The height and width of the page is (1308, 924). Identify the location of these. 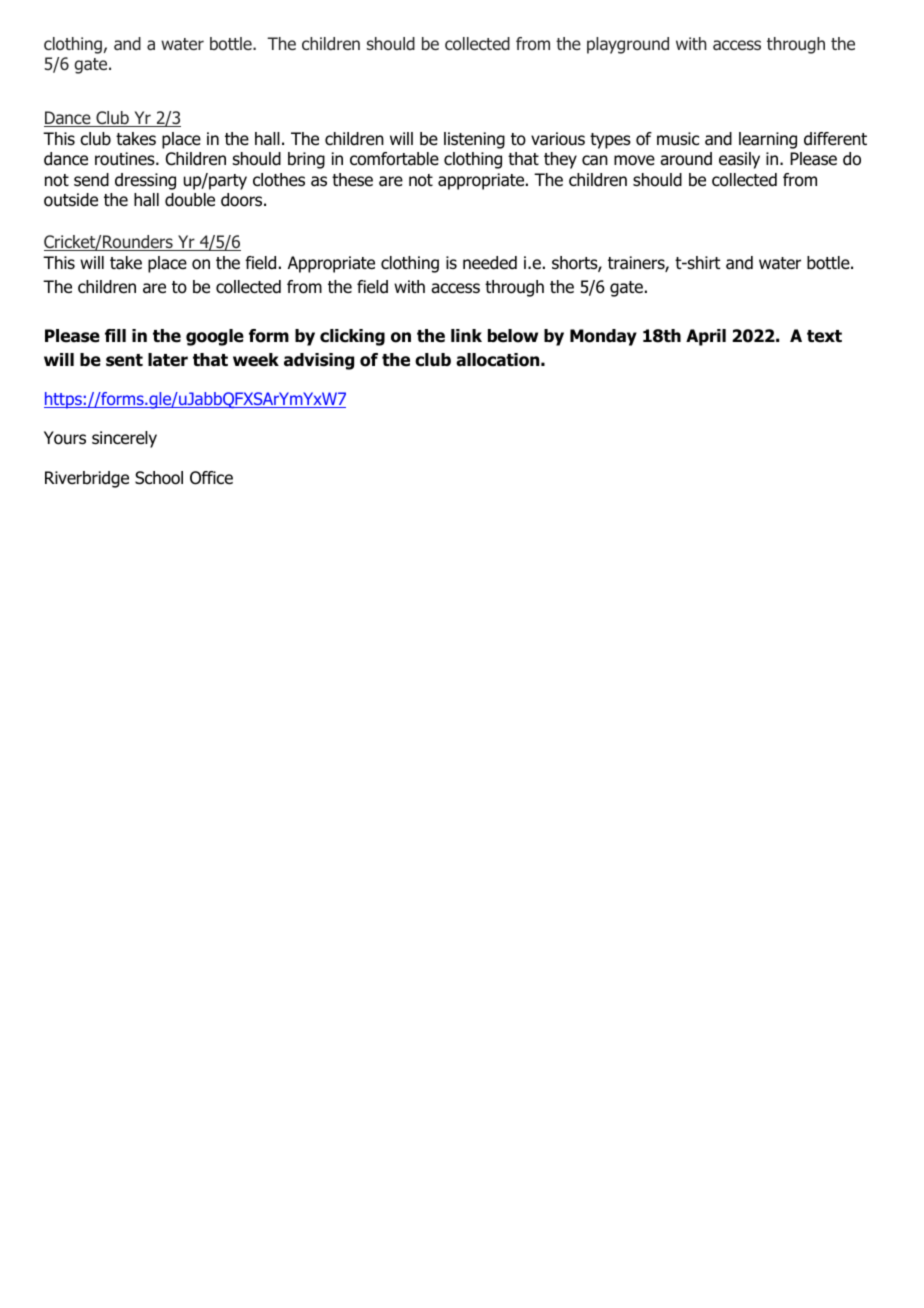
(352, 180).
